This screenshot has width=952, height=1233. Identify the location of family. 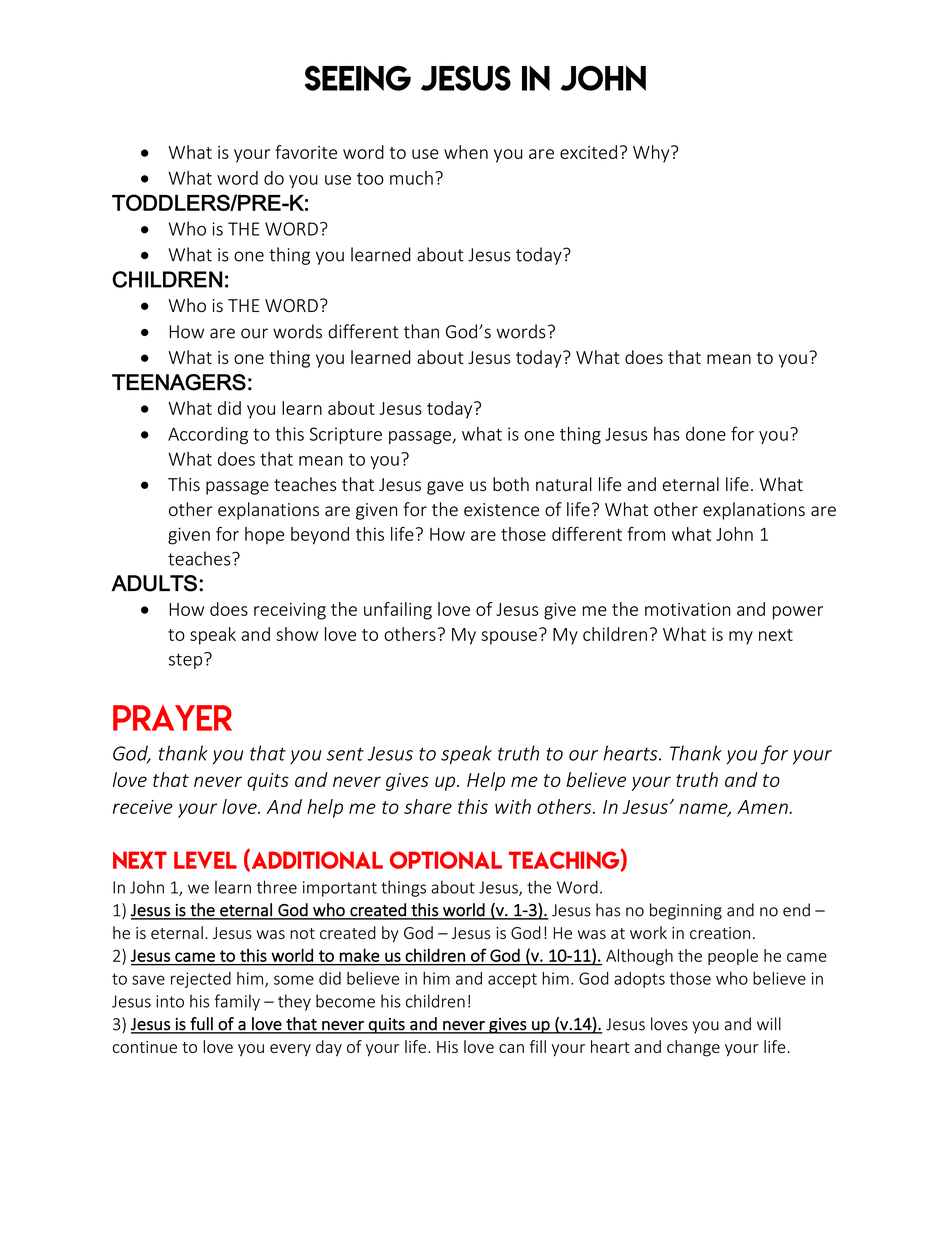
(237, 1002).
